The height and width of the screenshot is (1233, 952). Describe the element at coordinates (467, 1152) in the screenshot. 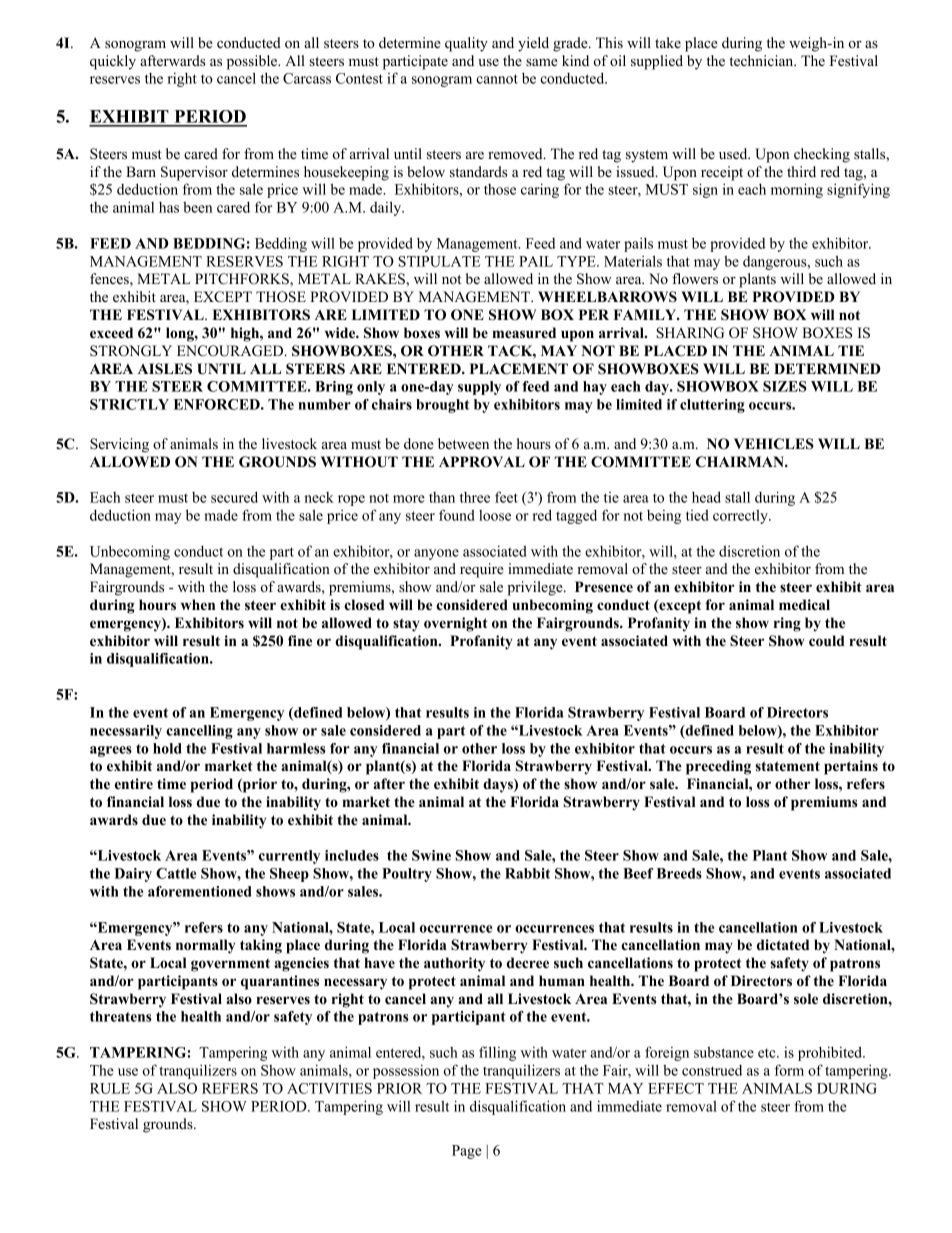

I see `Page` at that location.
